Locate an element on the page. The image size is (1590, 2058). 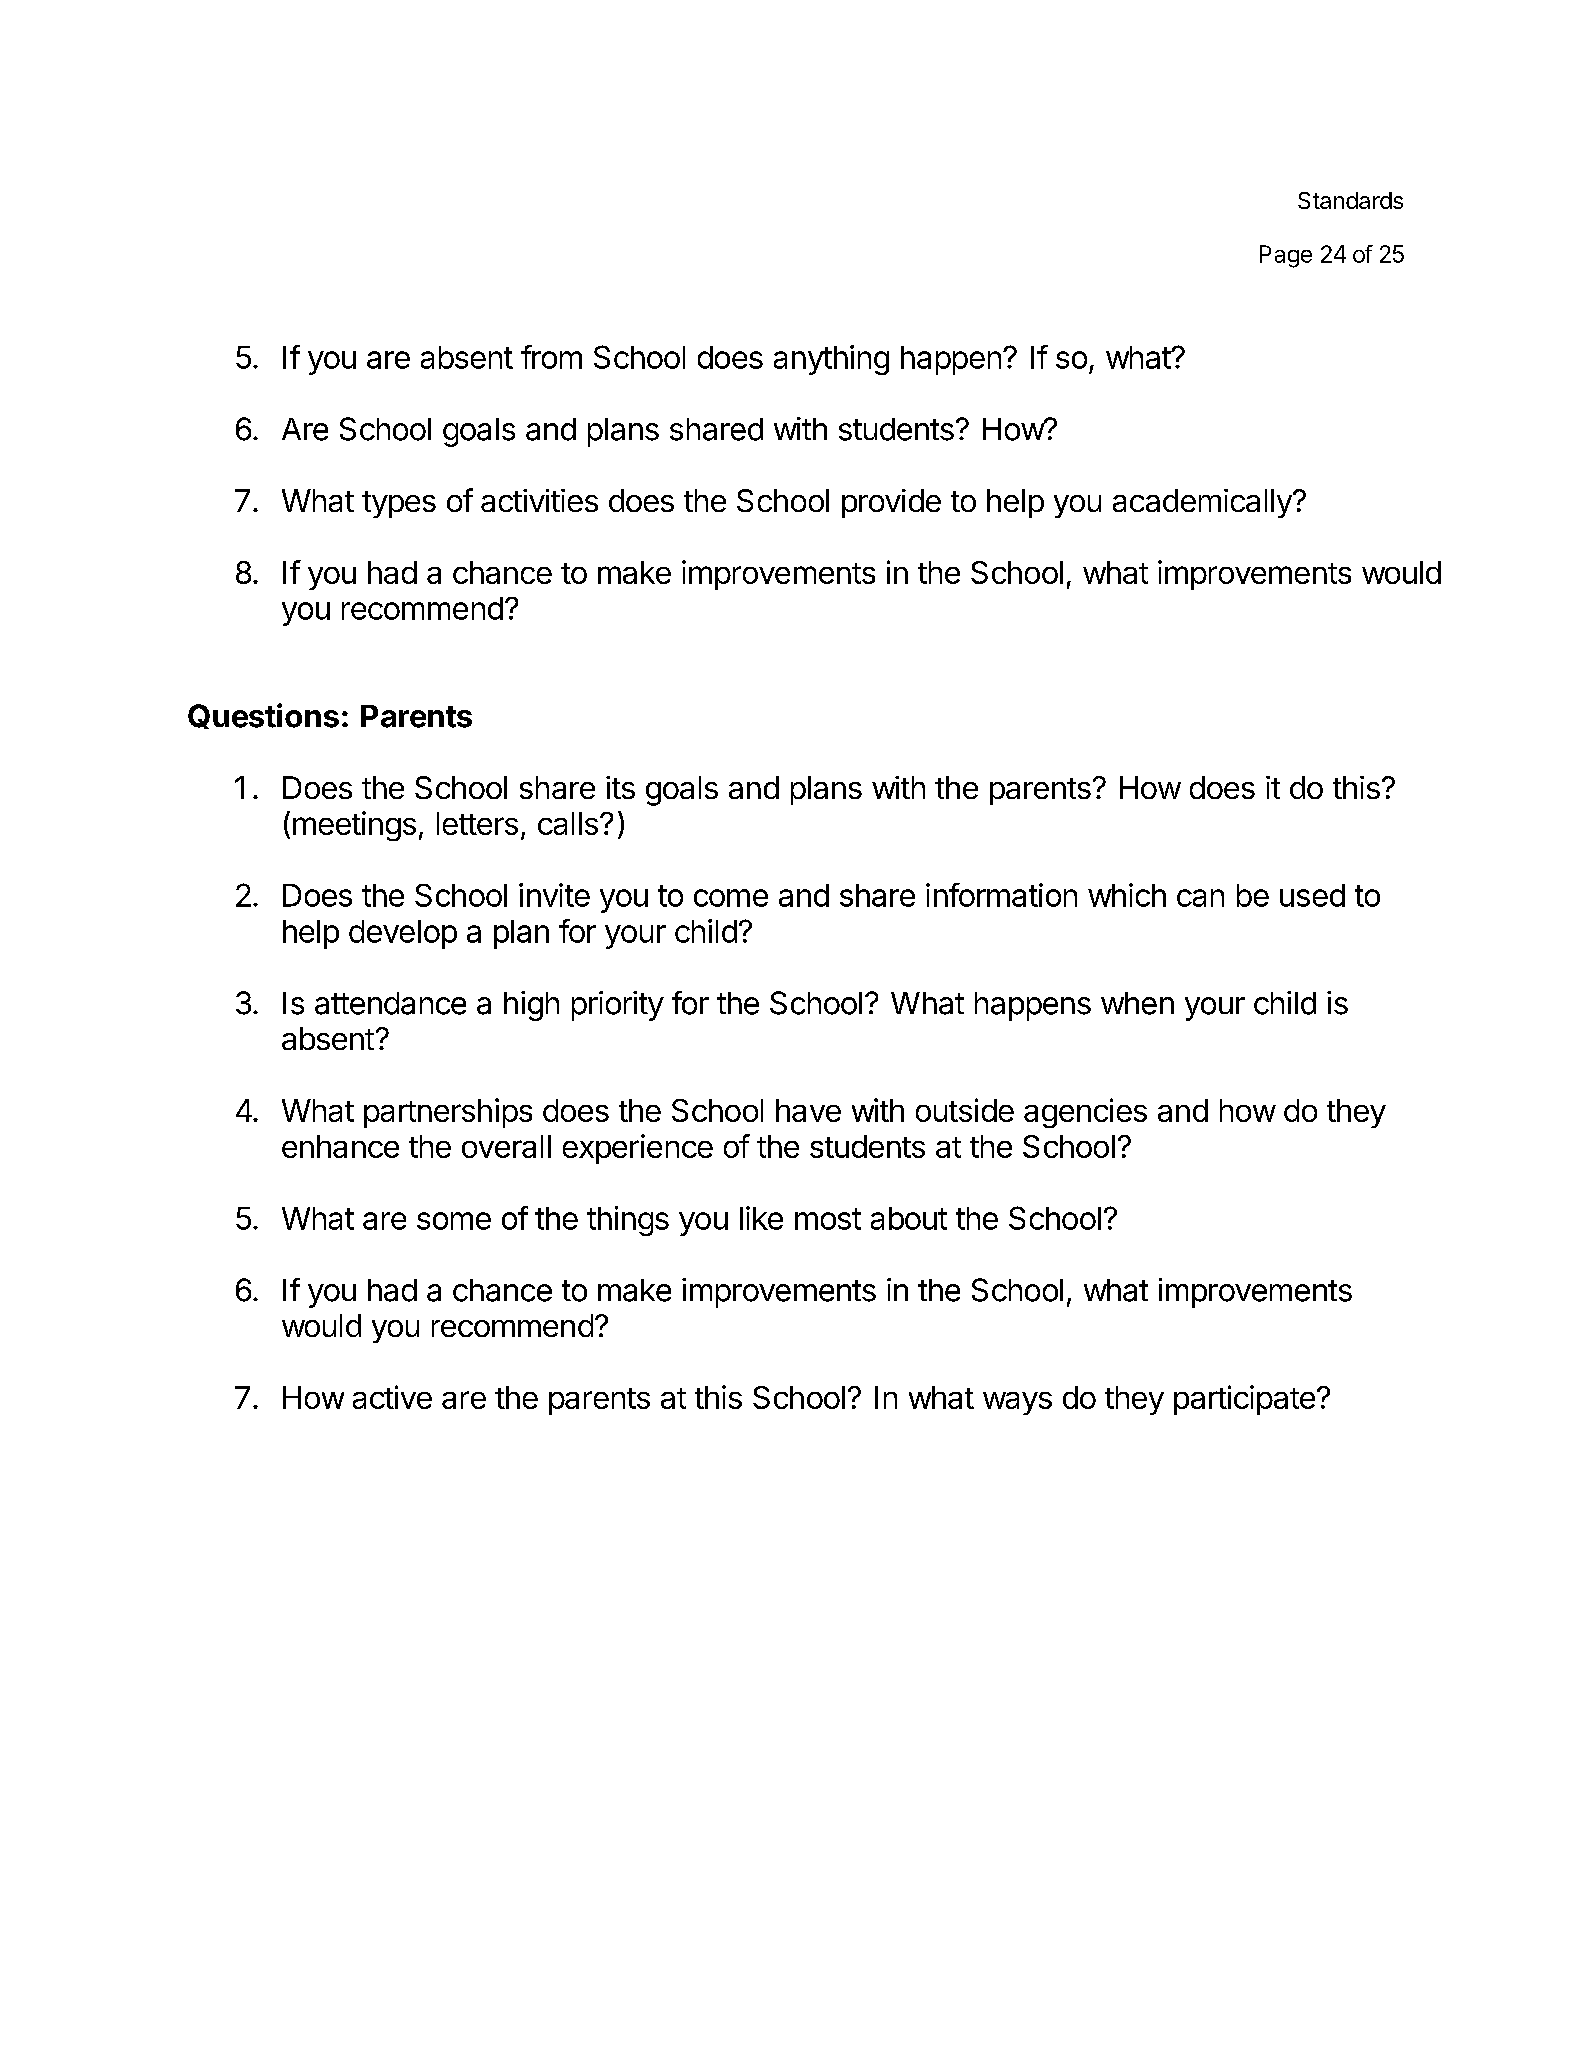
its is located at coordinates (620, 787).
